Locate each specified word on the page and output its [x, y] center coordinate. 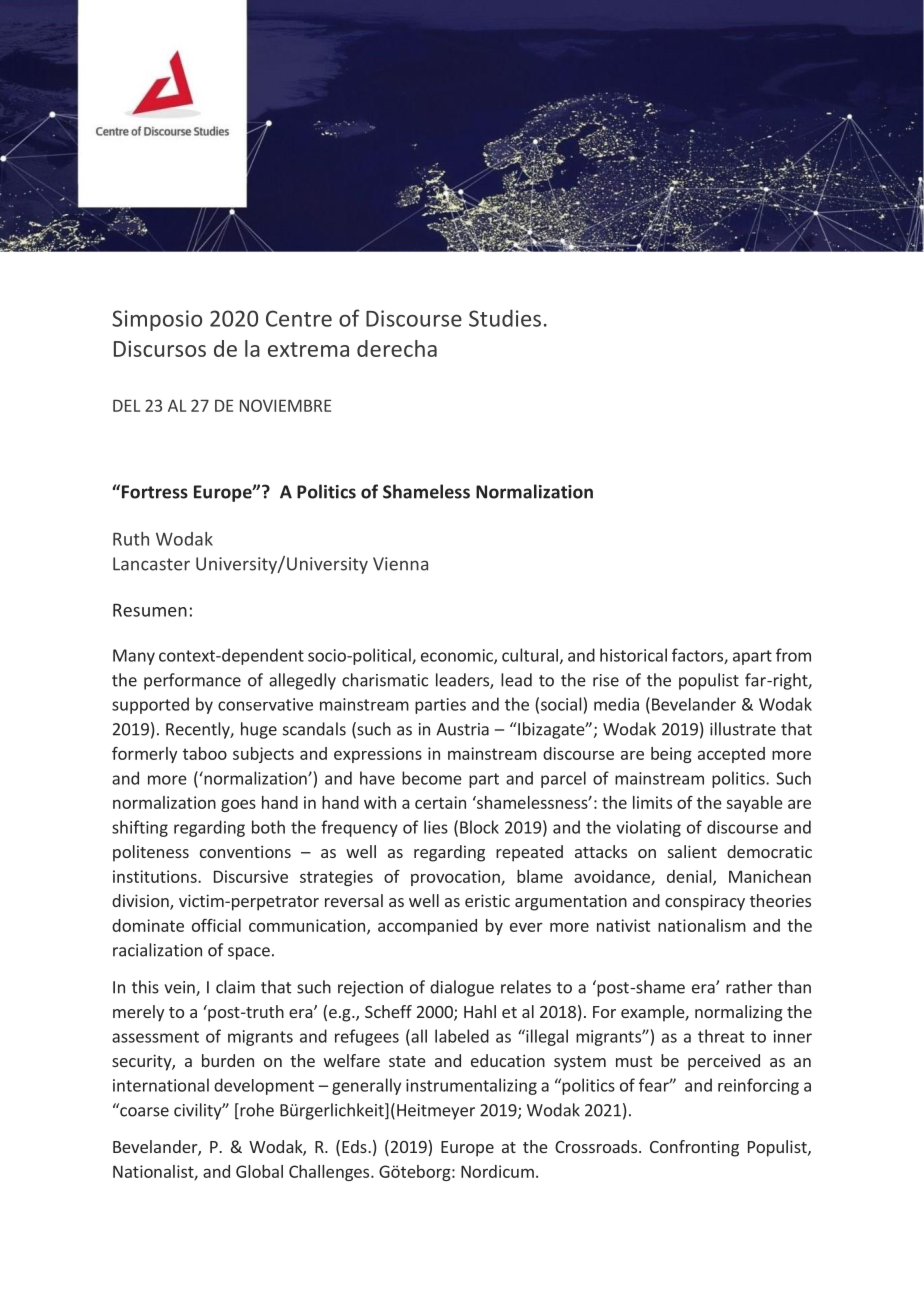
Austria [462, 729]
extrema [308, 349]
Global [259, 1171]
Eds [355, 1146]
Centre [299, 318]
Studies [505, 318]
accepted [731, 755]
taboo [205, 753]
